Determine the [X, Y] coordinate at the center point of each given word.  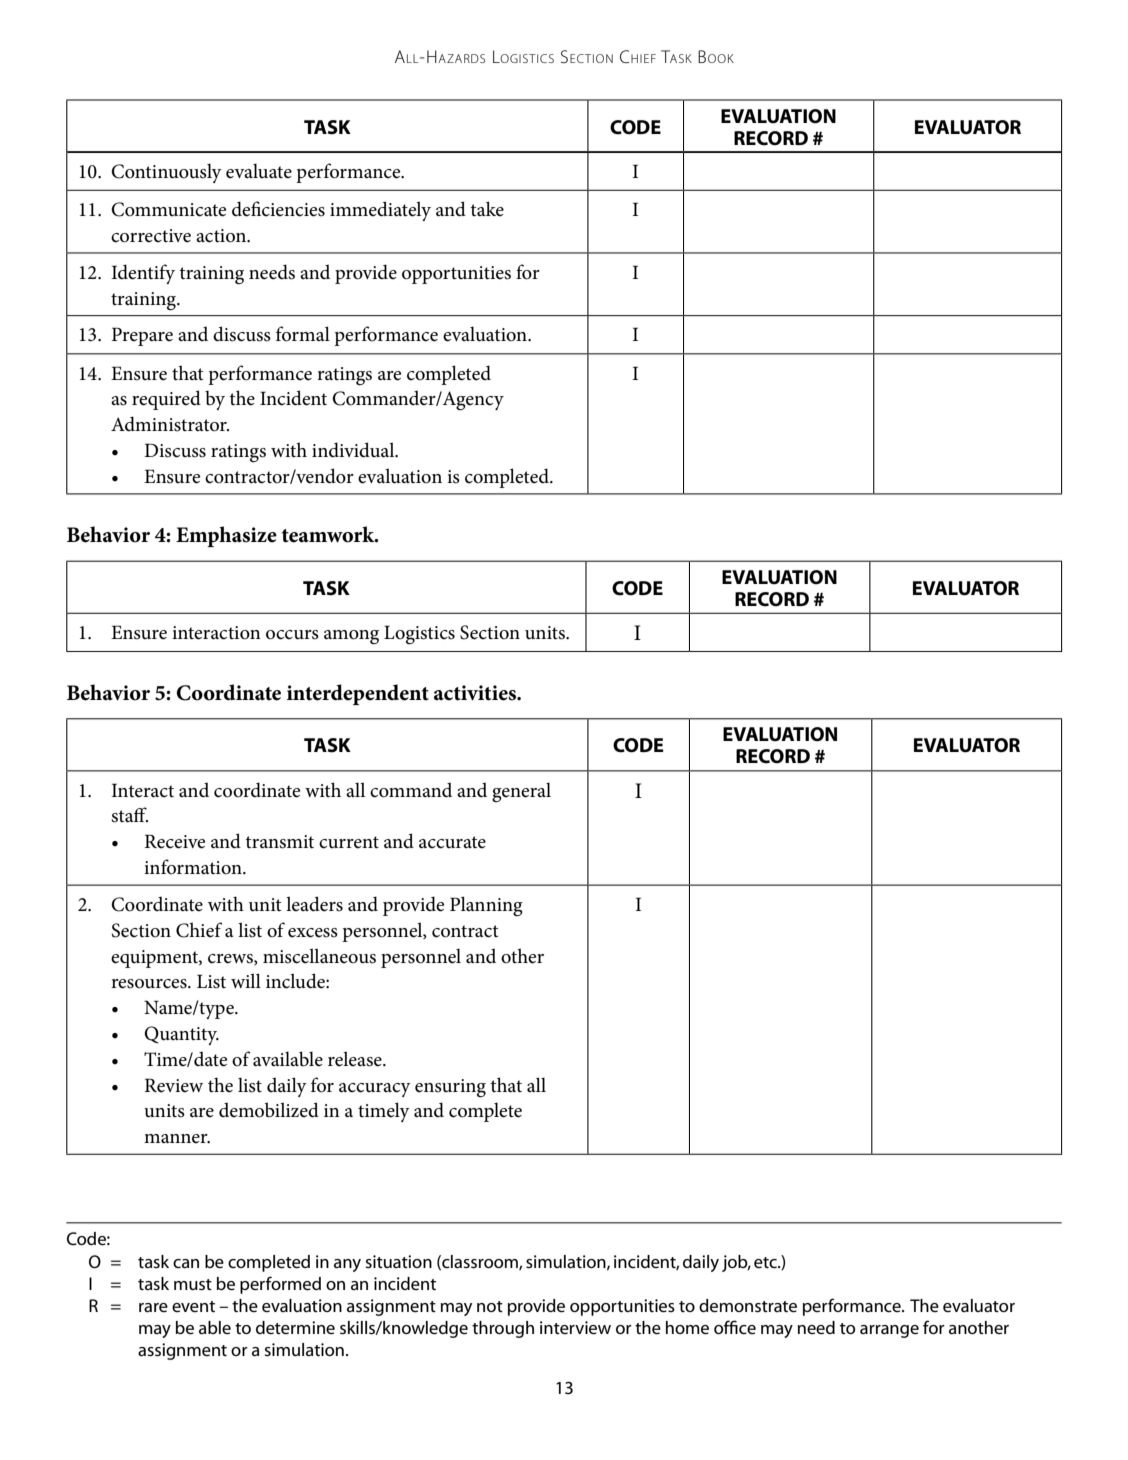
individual [354, 450]
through [503, 1329]
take [487, 209]
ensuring [450, 1088]
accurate [452, 842]
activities [476, 693]
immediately [380, 211]
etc [766, 1263]
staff [129, 815]
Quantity [181, 1035]
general [521, 792]
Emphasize [226, 536]
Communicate [168, 209]
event [193, 1306]
